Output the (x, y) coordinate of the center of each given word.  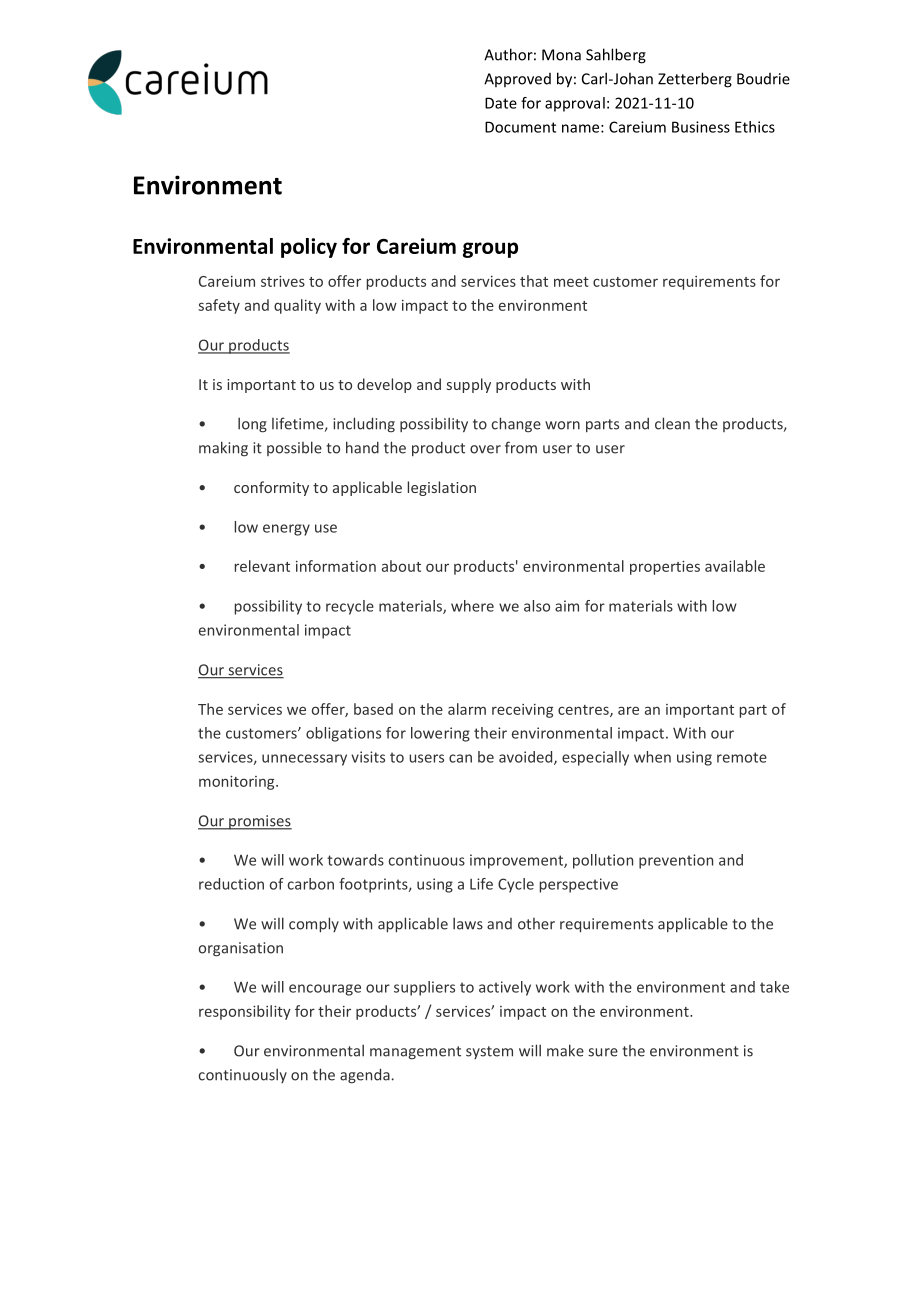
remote (742, 757)
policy (309, 248)
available (735, 566)
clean (672, 423)
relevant (262, 566)
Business (701, 127)
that (534, 281)
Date (501, 103)
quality (297, 306)
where (472, 606)
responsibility (245, 1012)
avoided (527, 758)
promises (259, 822)
